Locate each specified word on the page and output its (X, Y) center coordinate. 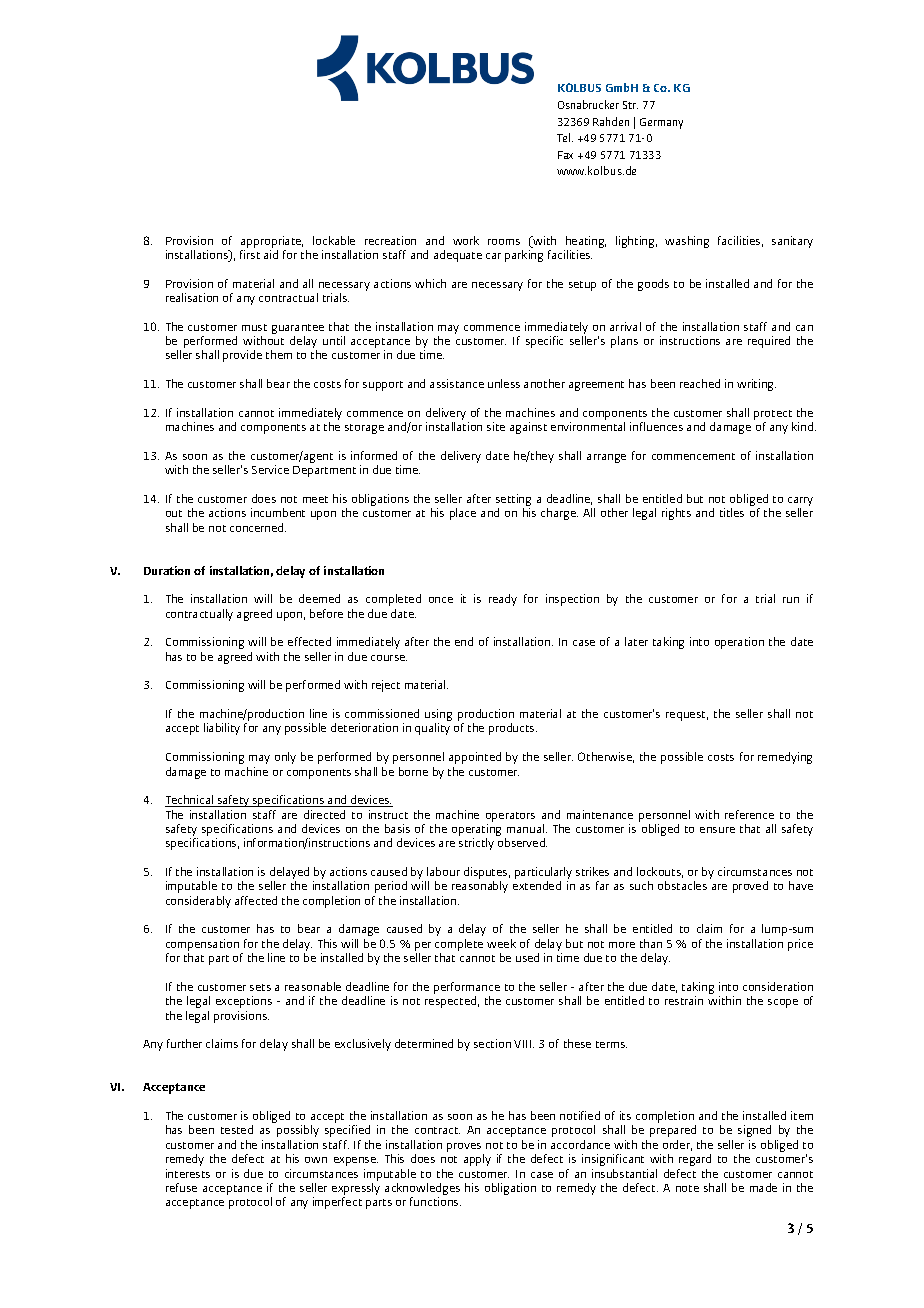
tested (237, 1129)
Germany (661, 123)
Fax (565, 155)
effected (309, 641)
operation (739, 643)
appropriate (272, 242)
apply (477, 1160)
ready (503, 600)
